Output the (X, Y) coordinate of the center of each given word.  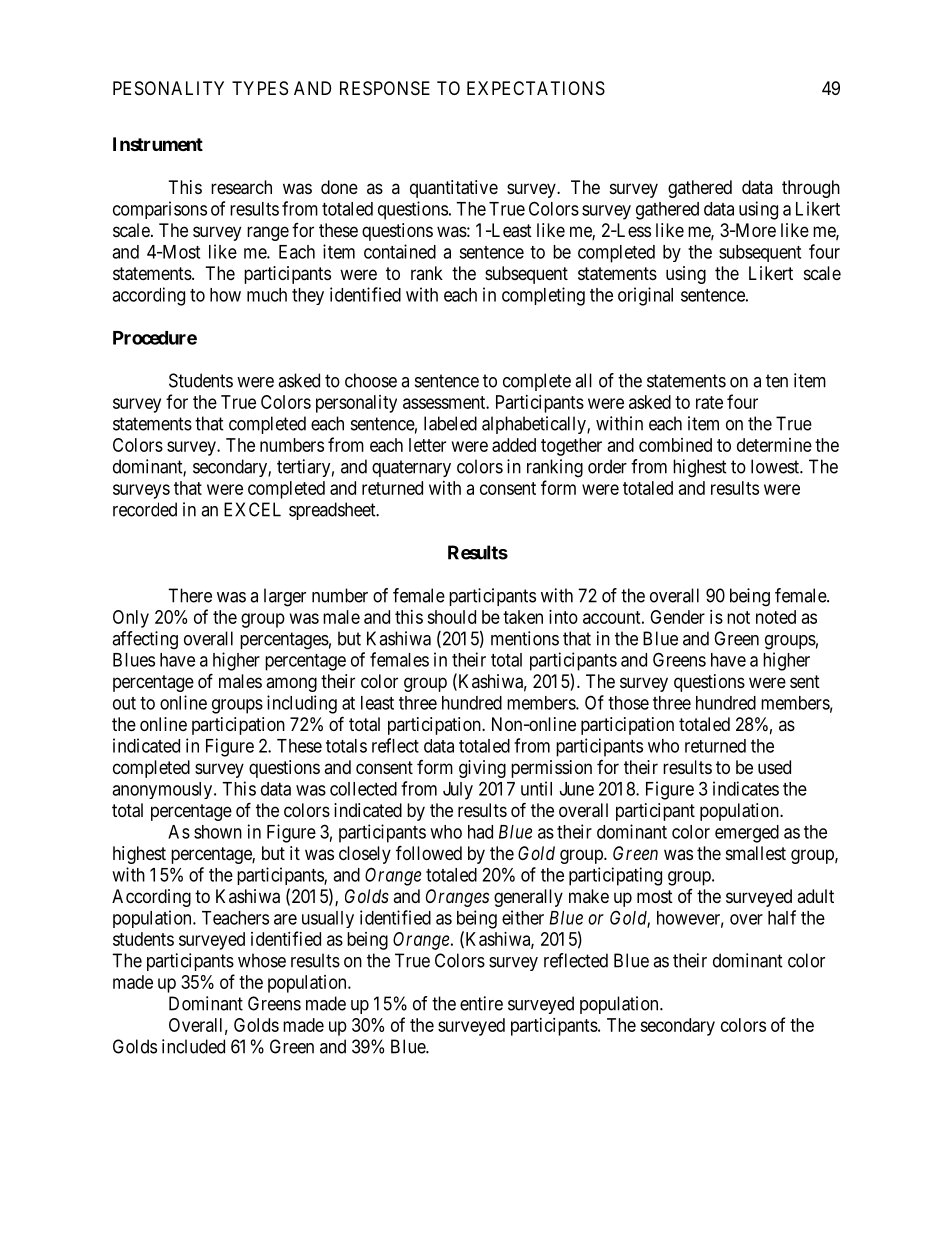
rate (709, 402)
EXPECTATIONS (536, 88)
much (267, 295)
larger (285, 597)
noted (776, 617)
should (451, 617)
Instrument (158, 144)
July (458, 791)
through (811, 189)
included (193, 1046)
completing (543, 296)
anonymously (163, 790)
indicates (746, 788)
